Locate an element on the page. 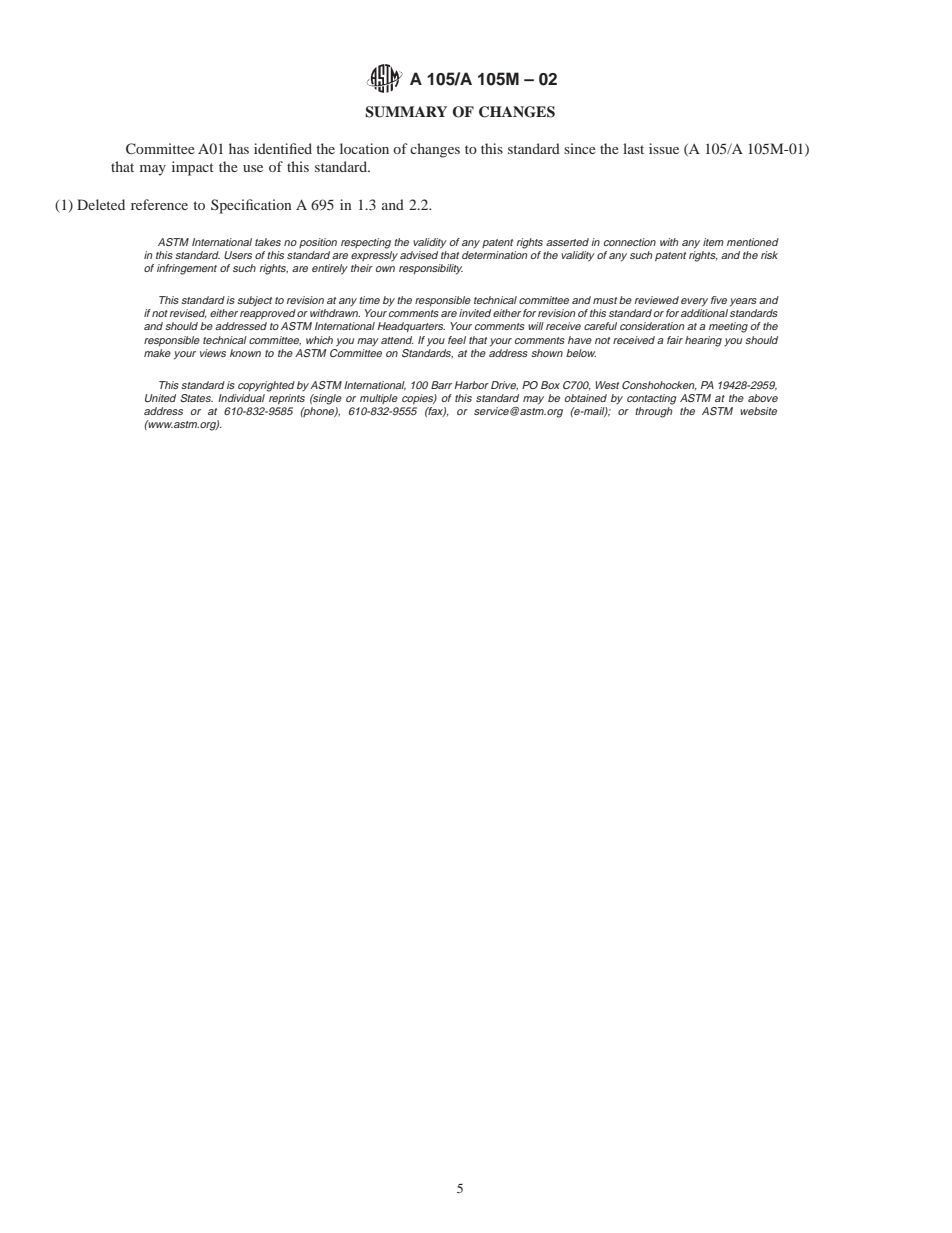 Image resolution: width=952 pixels, height=1233 pixels. identified is located at coordinates (283, 148).
